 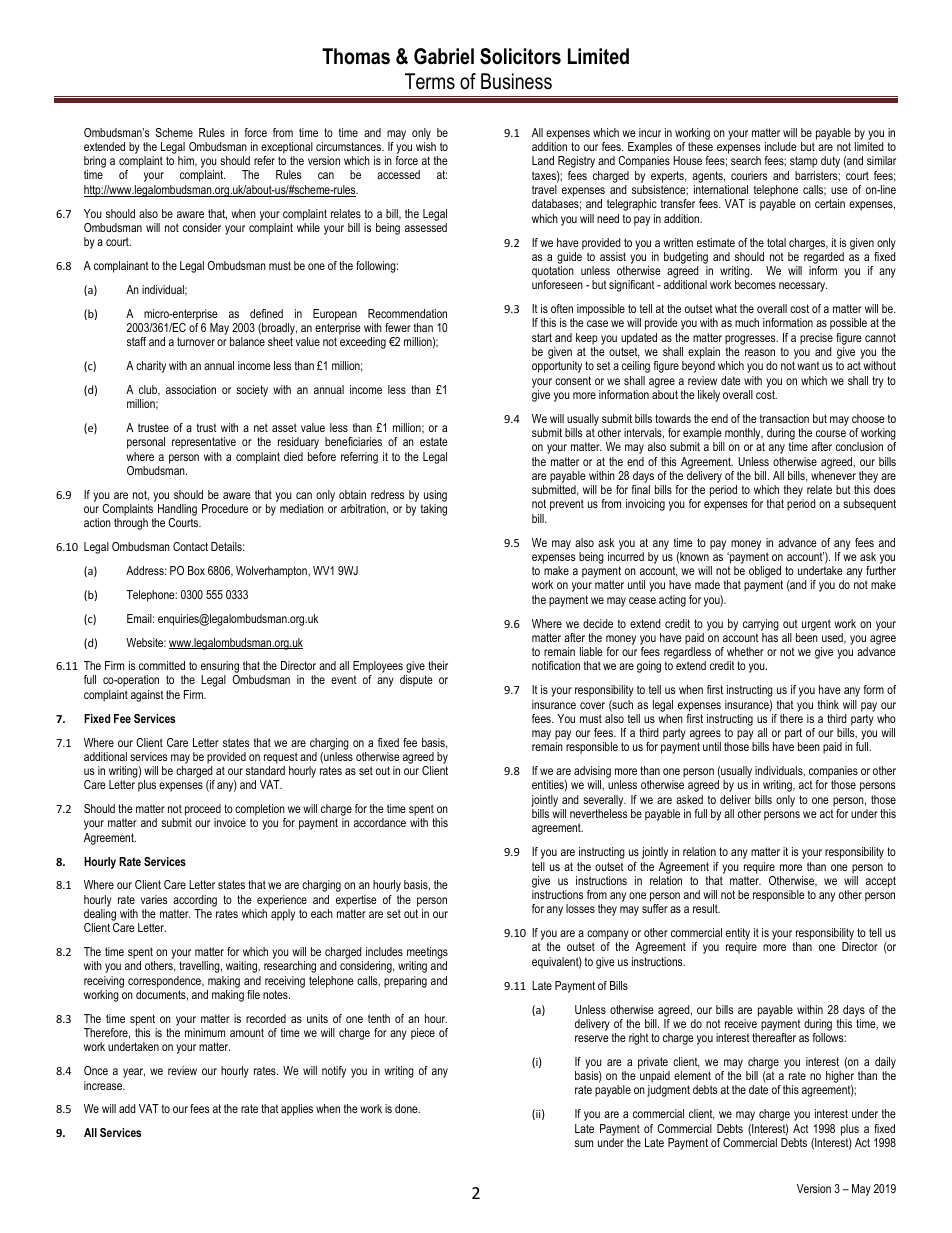 I want to click on stamp, so click(x=804, y=162).
